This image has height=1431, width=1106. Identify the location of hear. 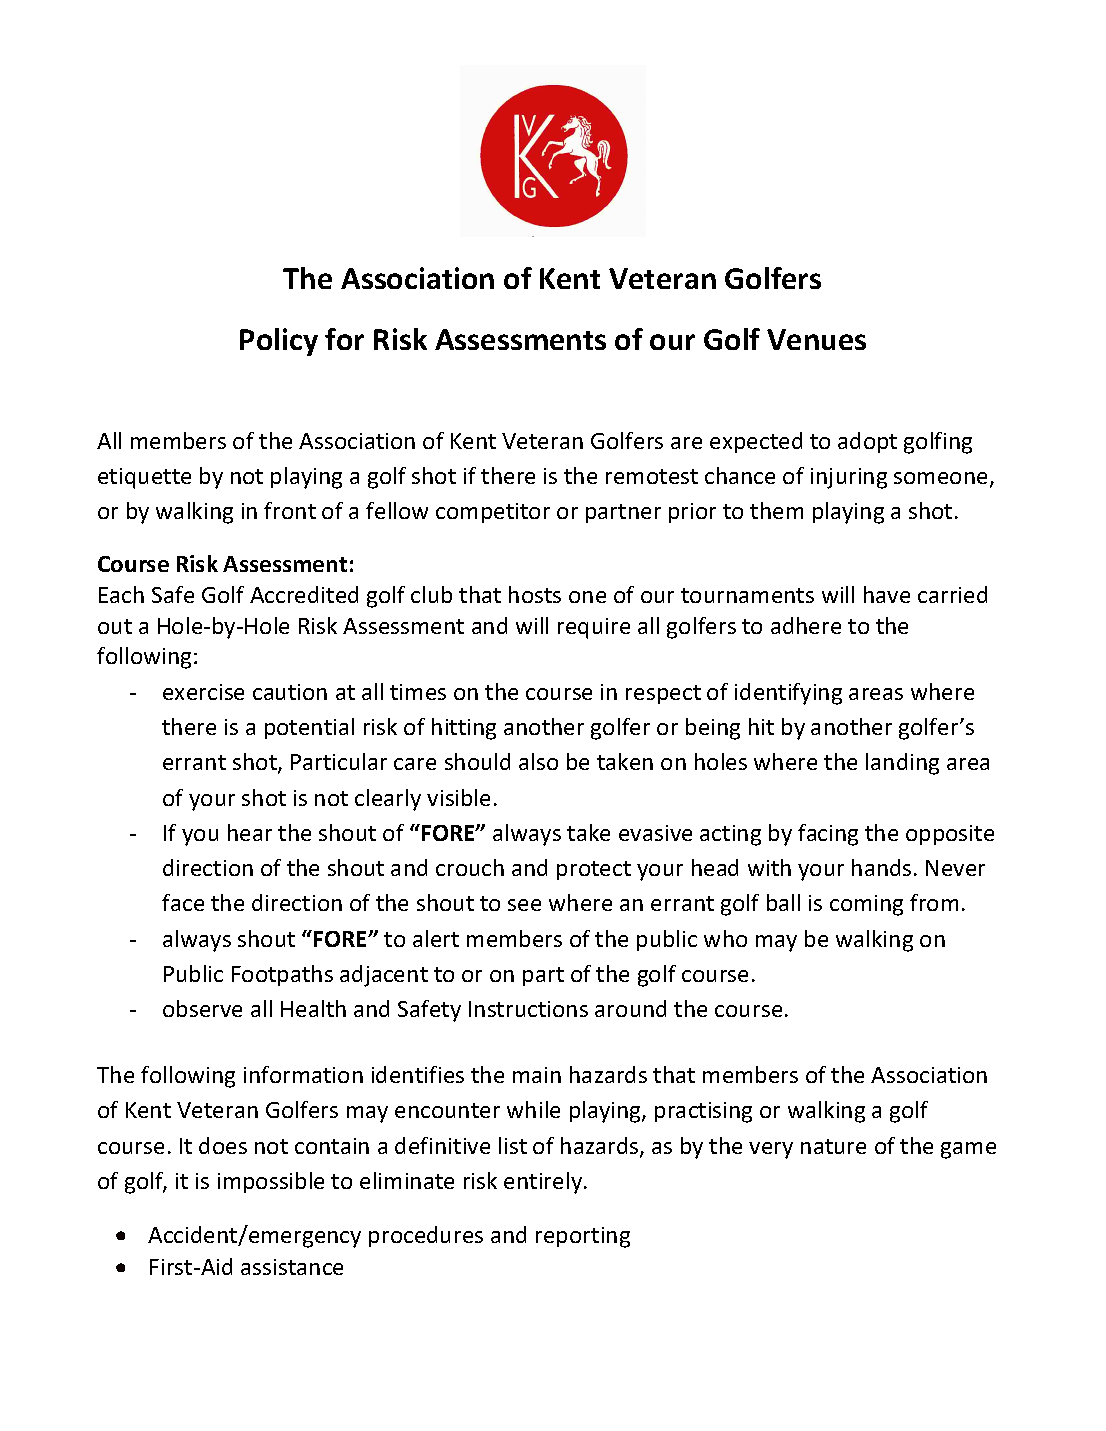
(250, 832).
